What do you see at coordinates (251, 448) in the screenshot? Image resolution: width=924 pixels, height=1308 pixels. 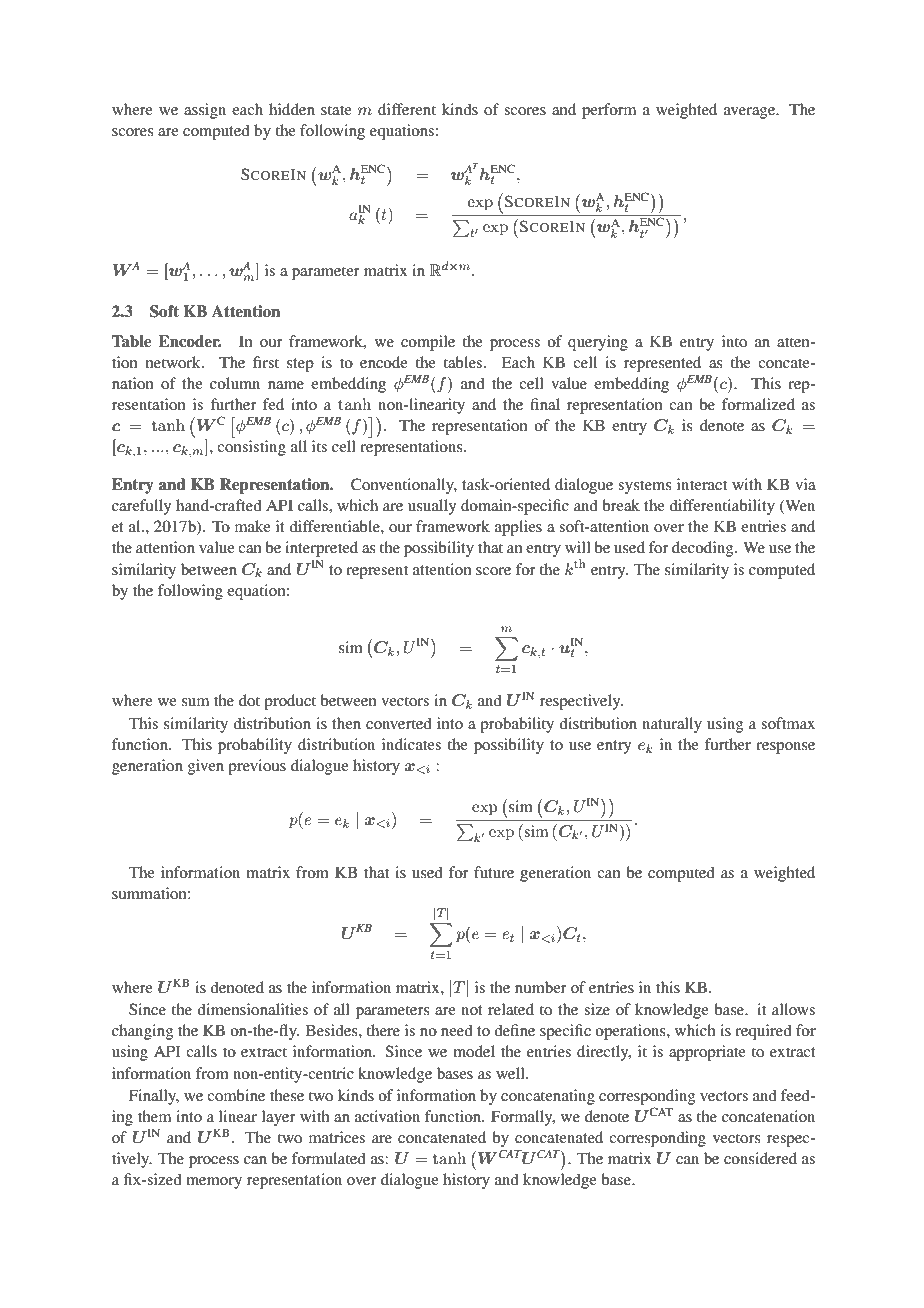 I see `consisting` at bounding box center [251, 448].
